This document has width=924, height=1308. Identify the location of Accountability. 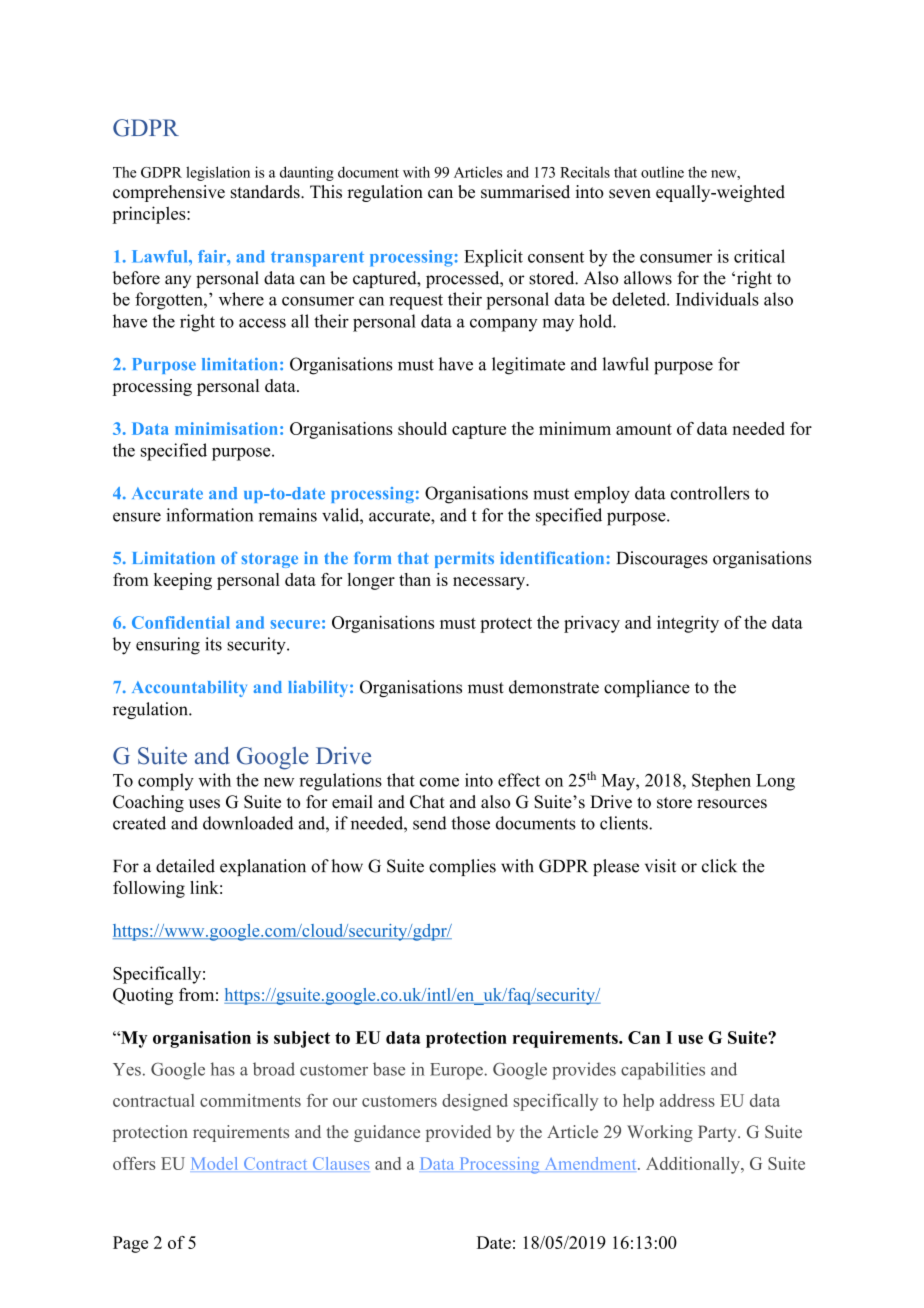
(189, 688).
